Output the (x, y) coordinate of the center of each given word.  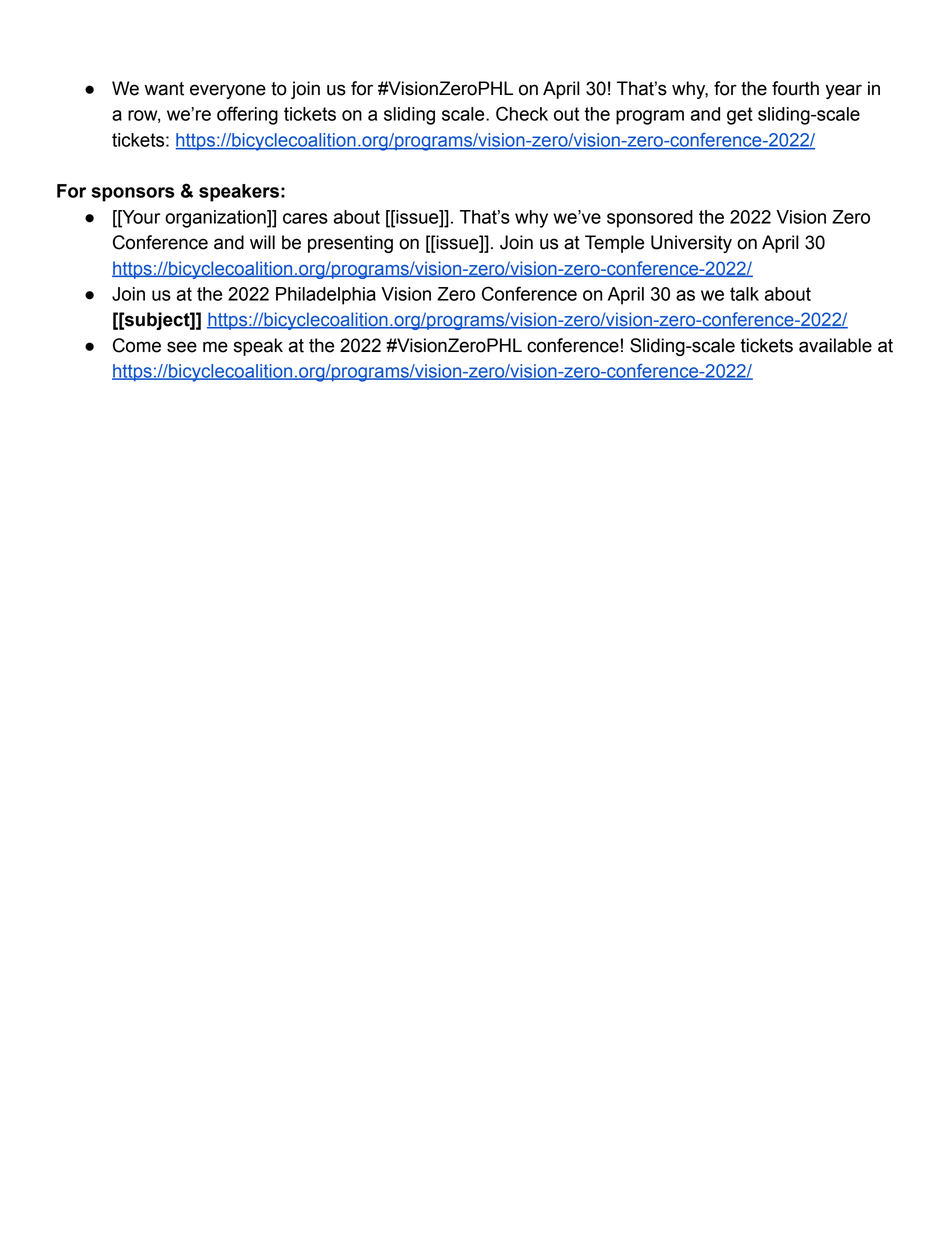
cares (305, 218)
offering (247, 115)
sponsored (650, 219)
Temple (614, 244)
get (740, 116)
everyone (228, 91)
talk (744, 294)
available (835, 345)
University (691, 244)
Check (522, 113)
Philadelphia (326, 296)
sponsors (133, 194)
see (182, 347)
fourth (795, 88)
